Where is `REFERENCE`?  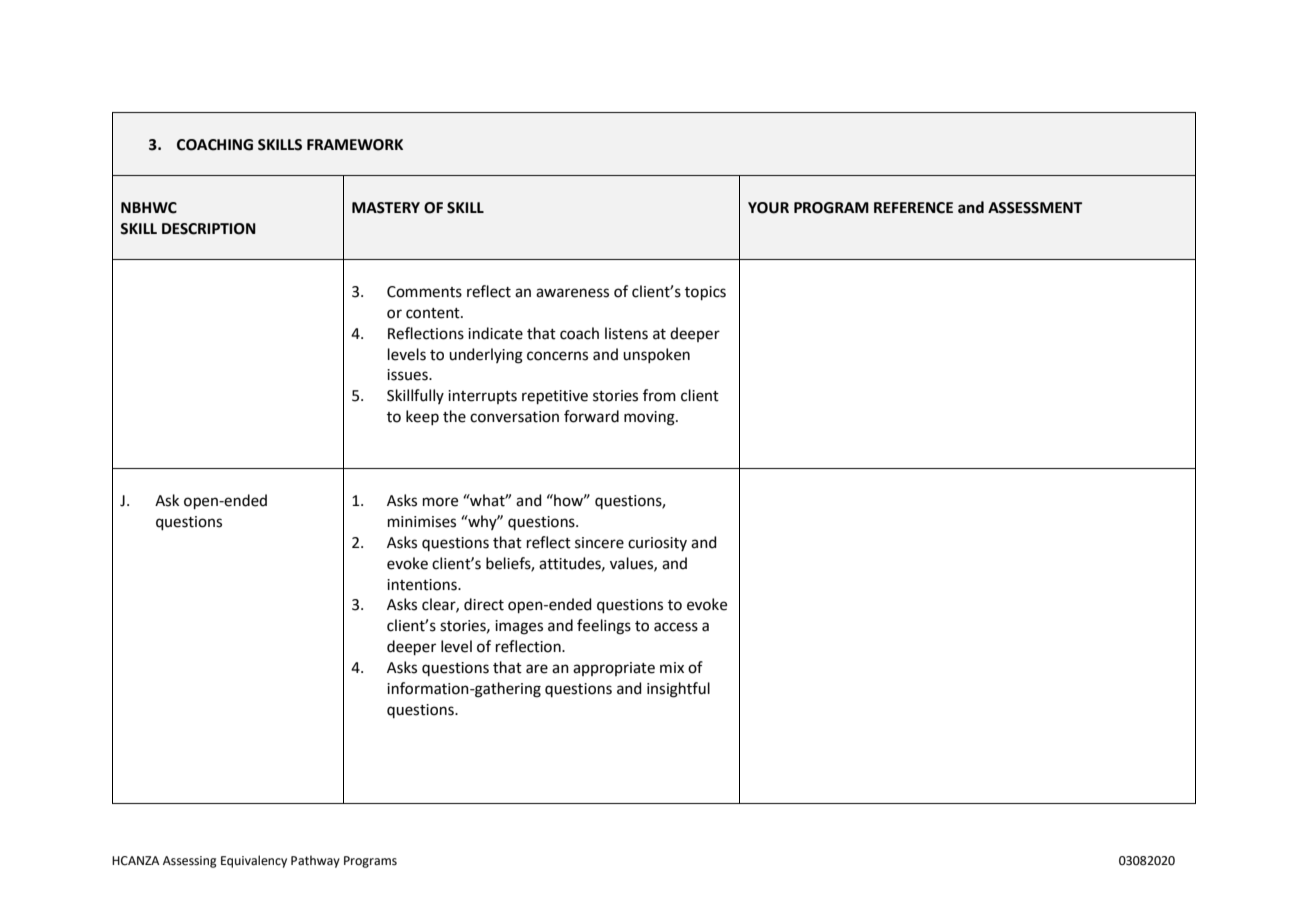
REFERENCE is located at coordinates (913, 208).
